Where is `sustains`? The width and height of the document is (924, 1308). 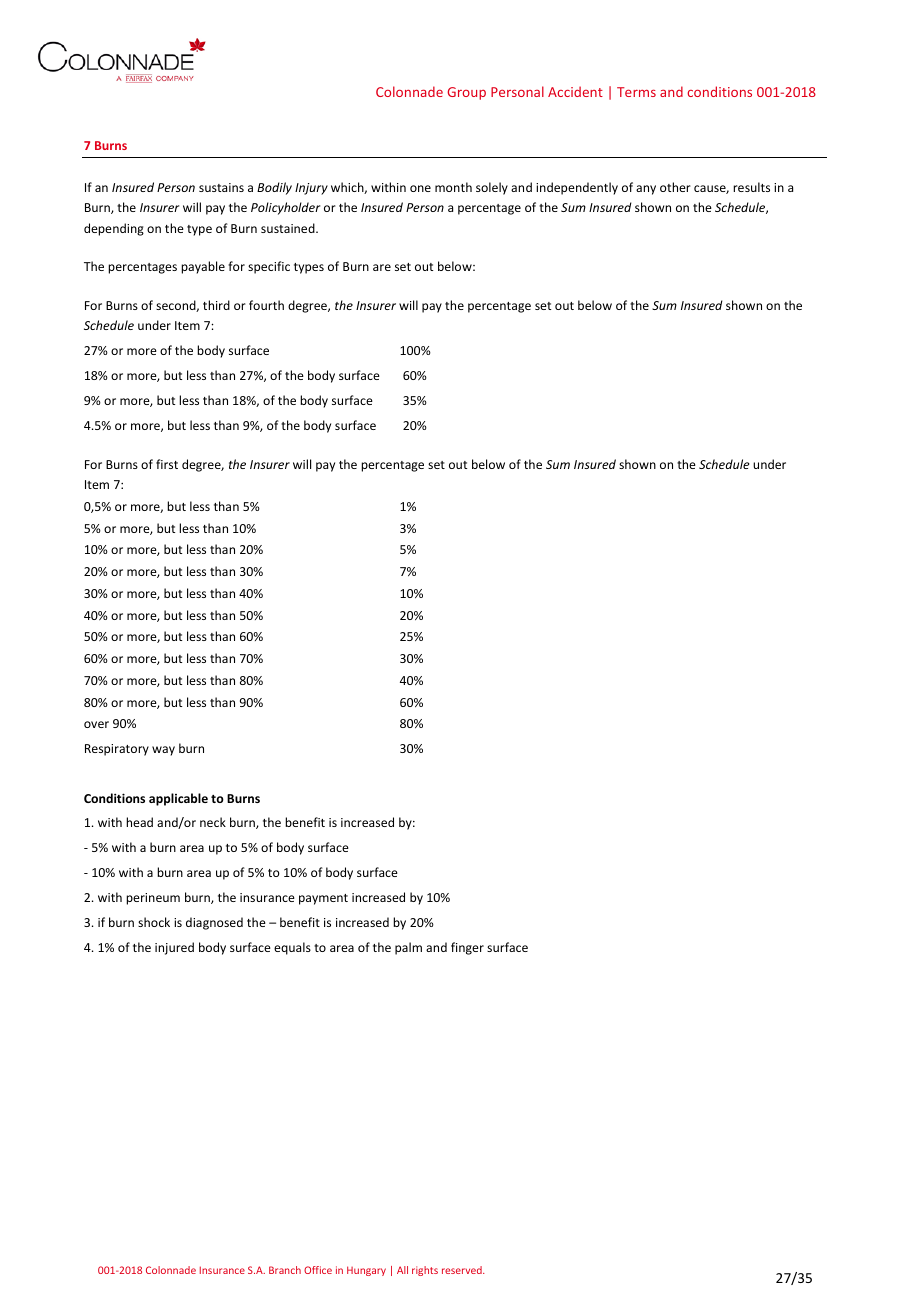
sustains is located at coordinates (221, 187).
